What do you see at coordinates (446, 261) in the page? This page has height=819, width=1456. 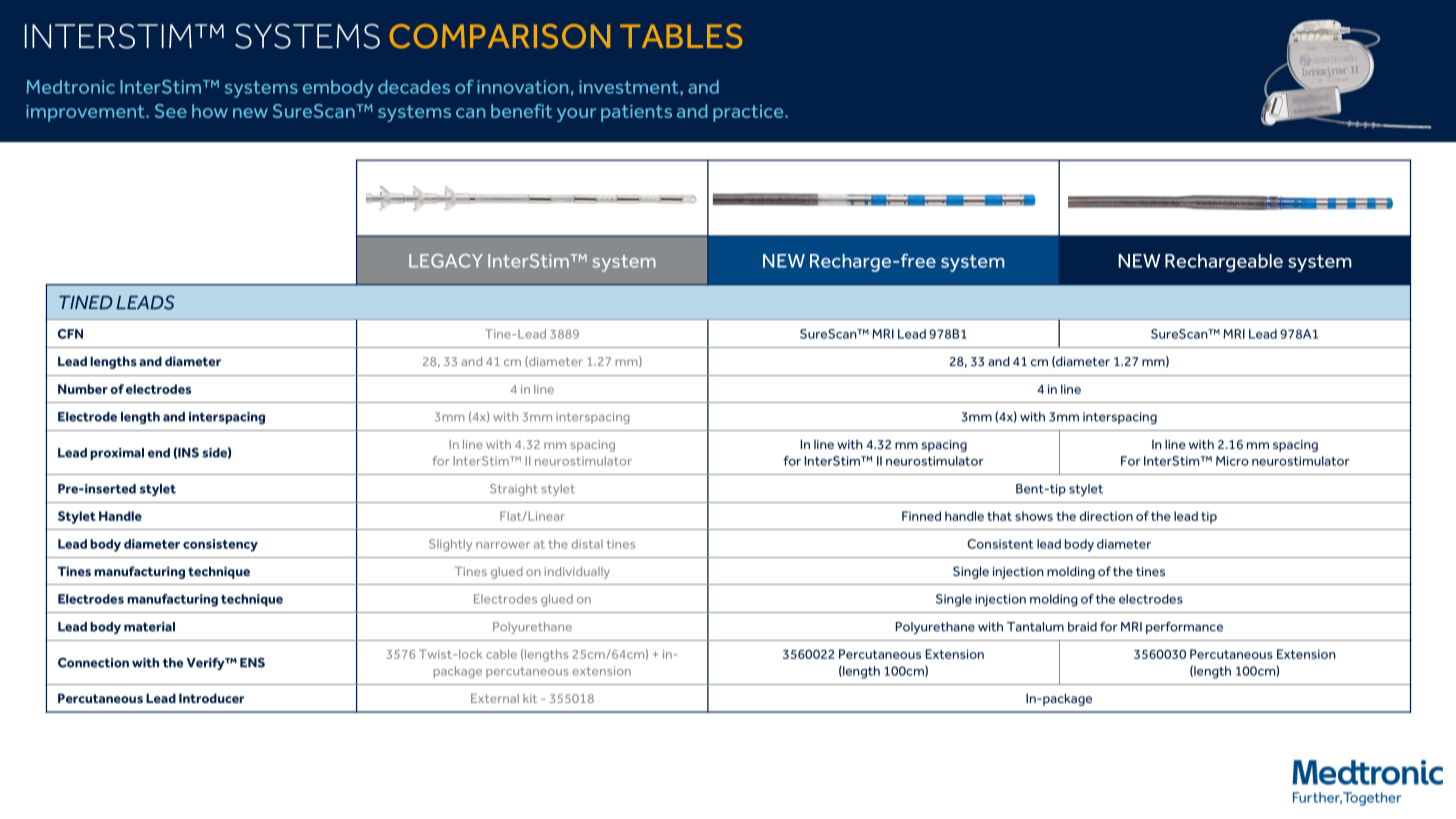 I see `LEGACY` at bounding box center [446, 261].
